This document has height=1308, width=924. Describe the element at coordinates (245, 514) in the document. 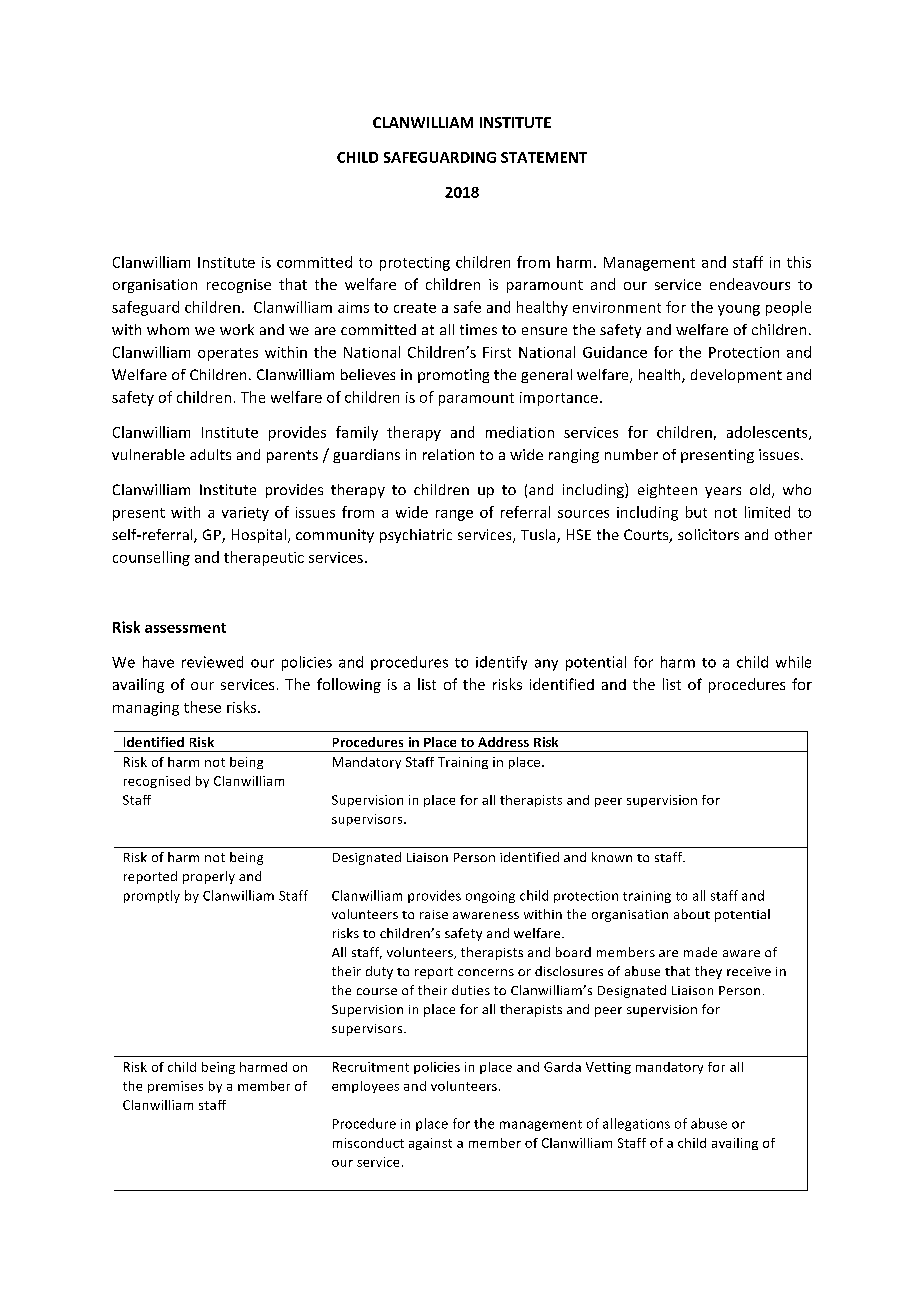

I see `variety` at that location.
